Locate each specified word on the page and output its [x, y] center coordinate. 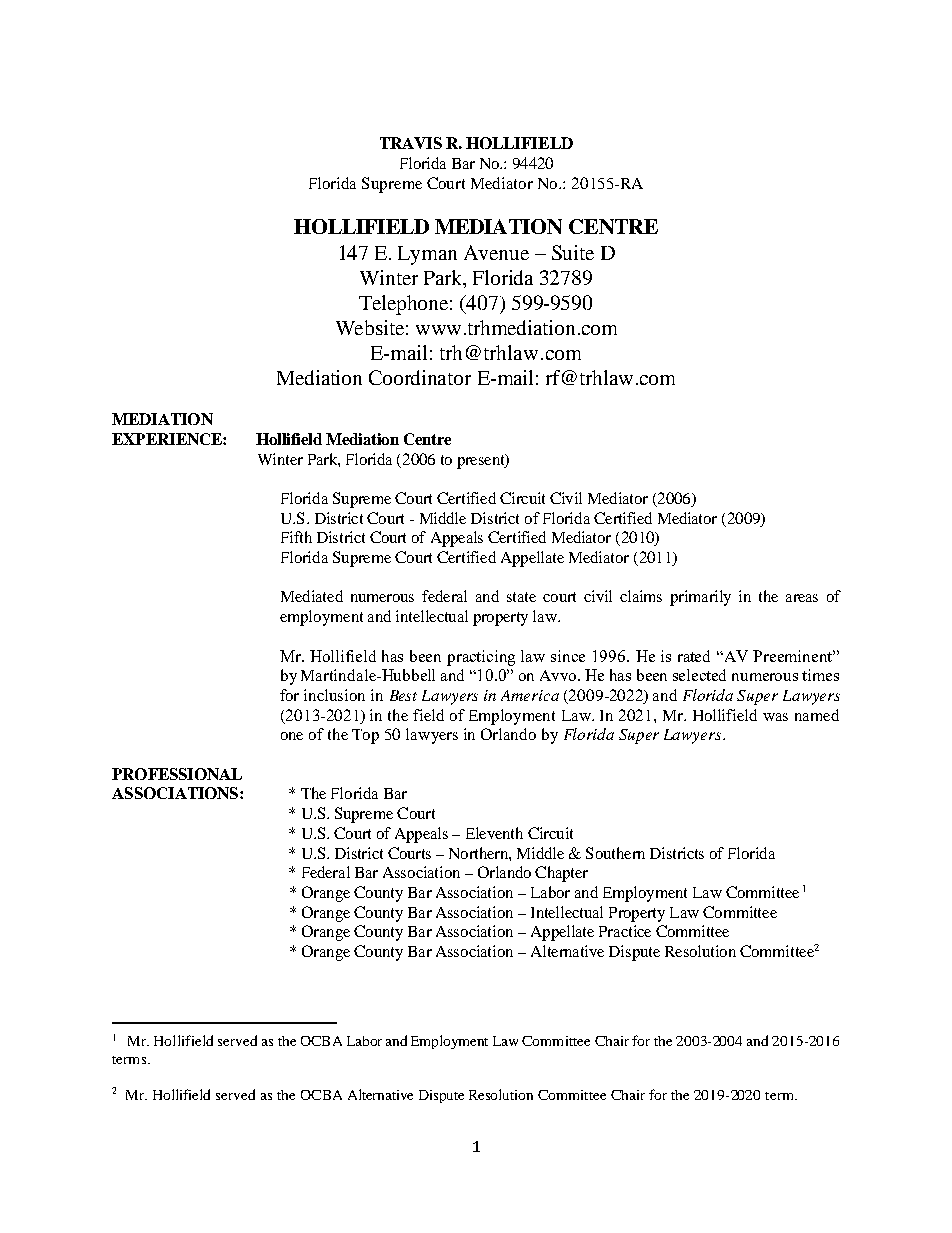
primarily [700, 598]
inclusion [334, 695]
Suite [573, 252]
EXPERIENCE [168, 439]
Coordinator [420, 377]
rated [694, 656]
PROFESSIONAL [177, 774]
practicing [481, 658]
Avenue [496, 252]
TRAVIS [411, 143]
